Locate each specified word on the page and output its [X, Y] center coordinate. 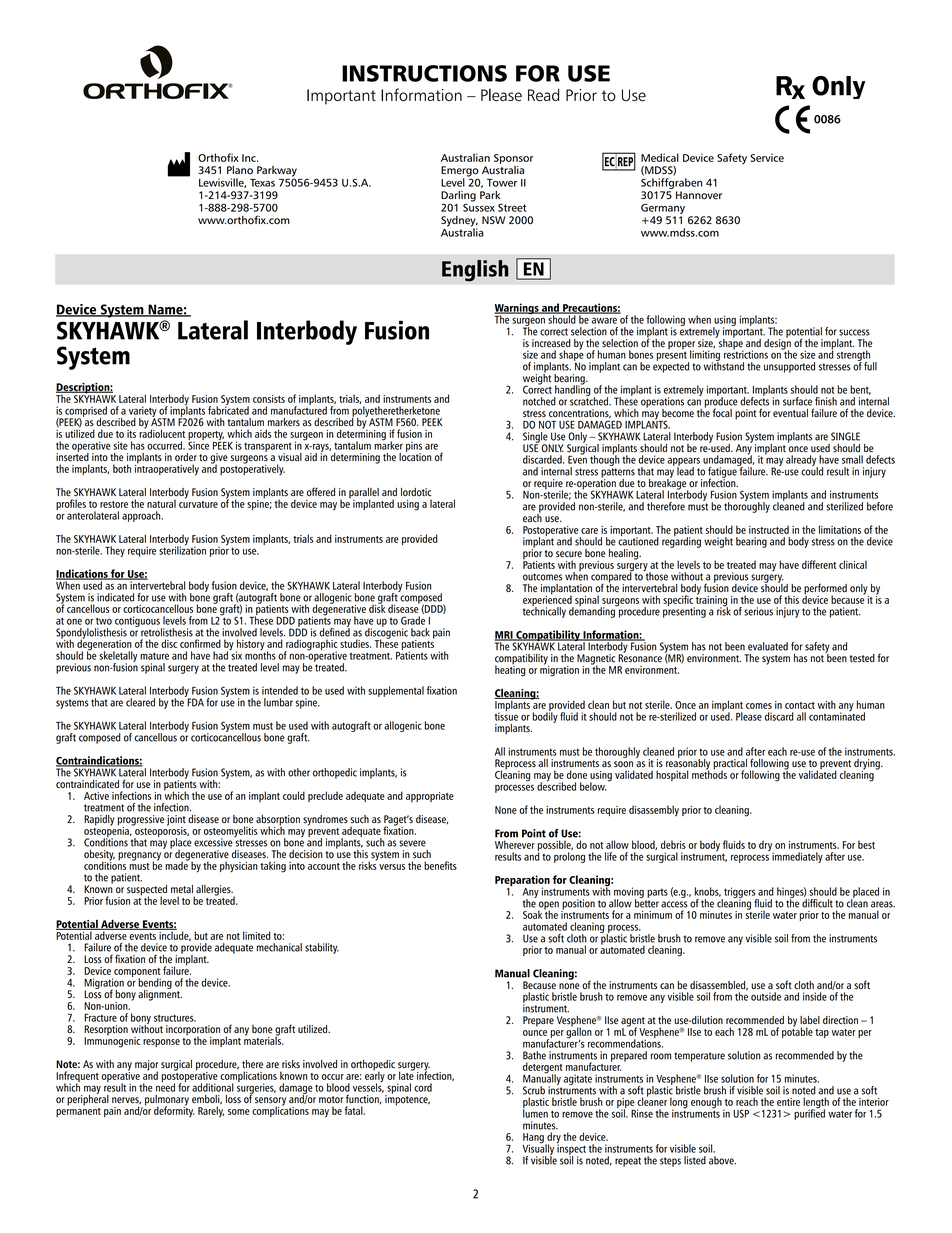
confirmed [200, 643]
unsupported [789, 367]
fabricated [228, 409]
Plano [240, 170]
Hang [534, 1139]
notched [539, 401]
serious [758, 611]
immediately [797, 857]
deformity [174, 1111]
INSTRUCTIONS [424, 73]
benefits [440, 865]
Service [767, 158]
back [420, 632]
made [177, 864]
